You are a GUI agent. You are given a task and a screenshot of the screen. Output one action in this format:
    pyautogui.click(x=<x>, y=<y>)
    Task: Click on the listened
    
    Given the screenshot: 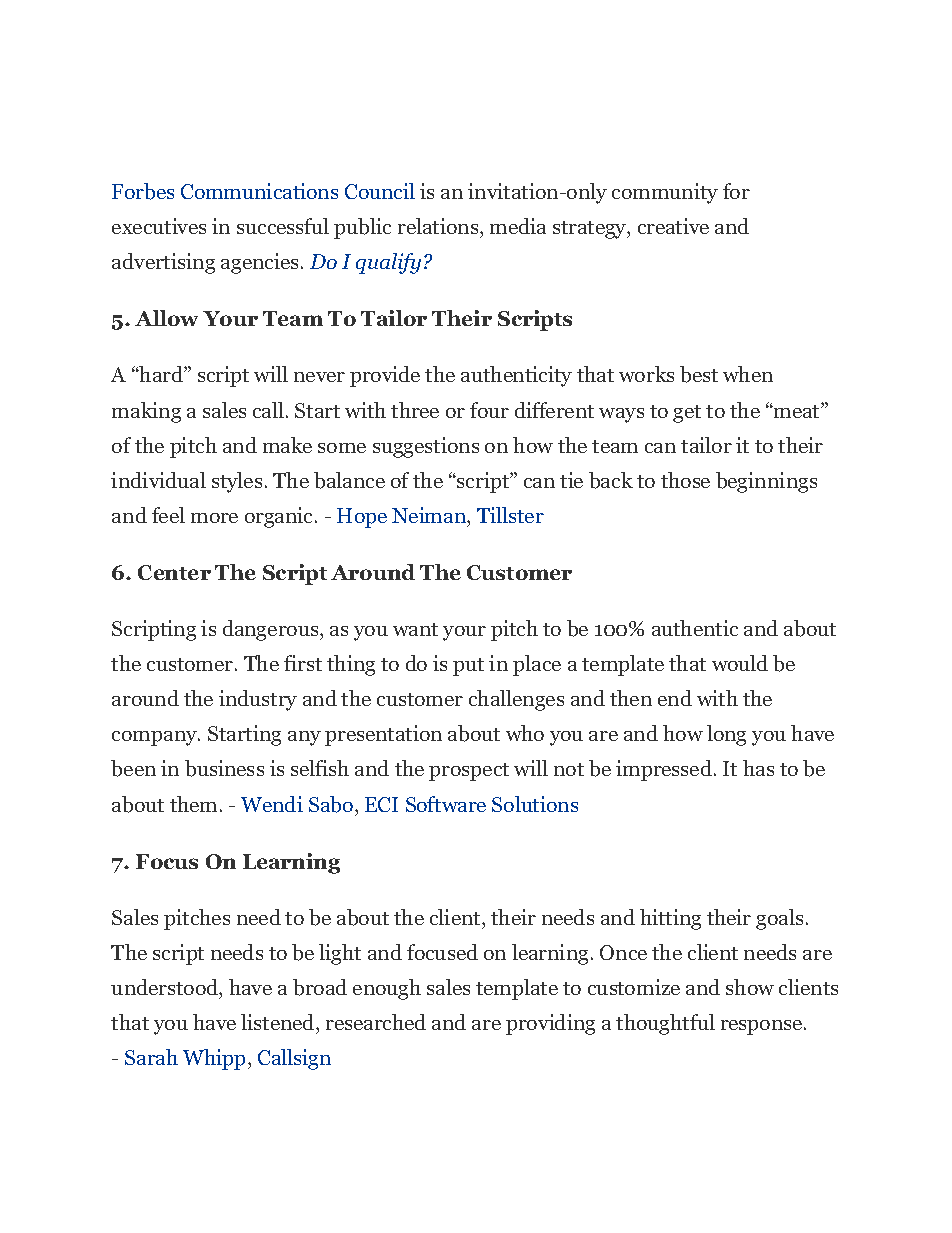 What is the action you would take?
    pyautogui.click(x=279, y=1022)
